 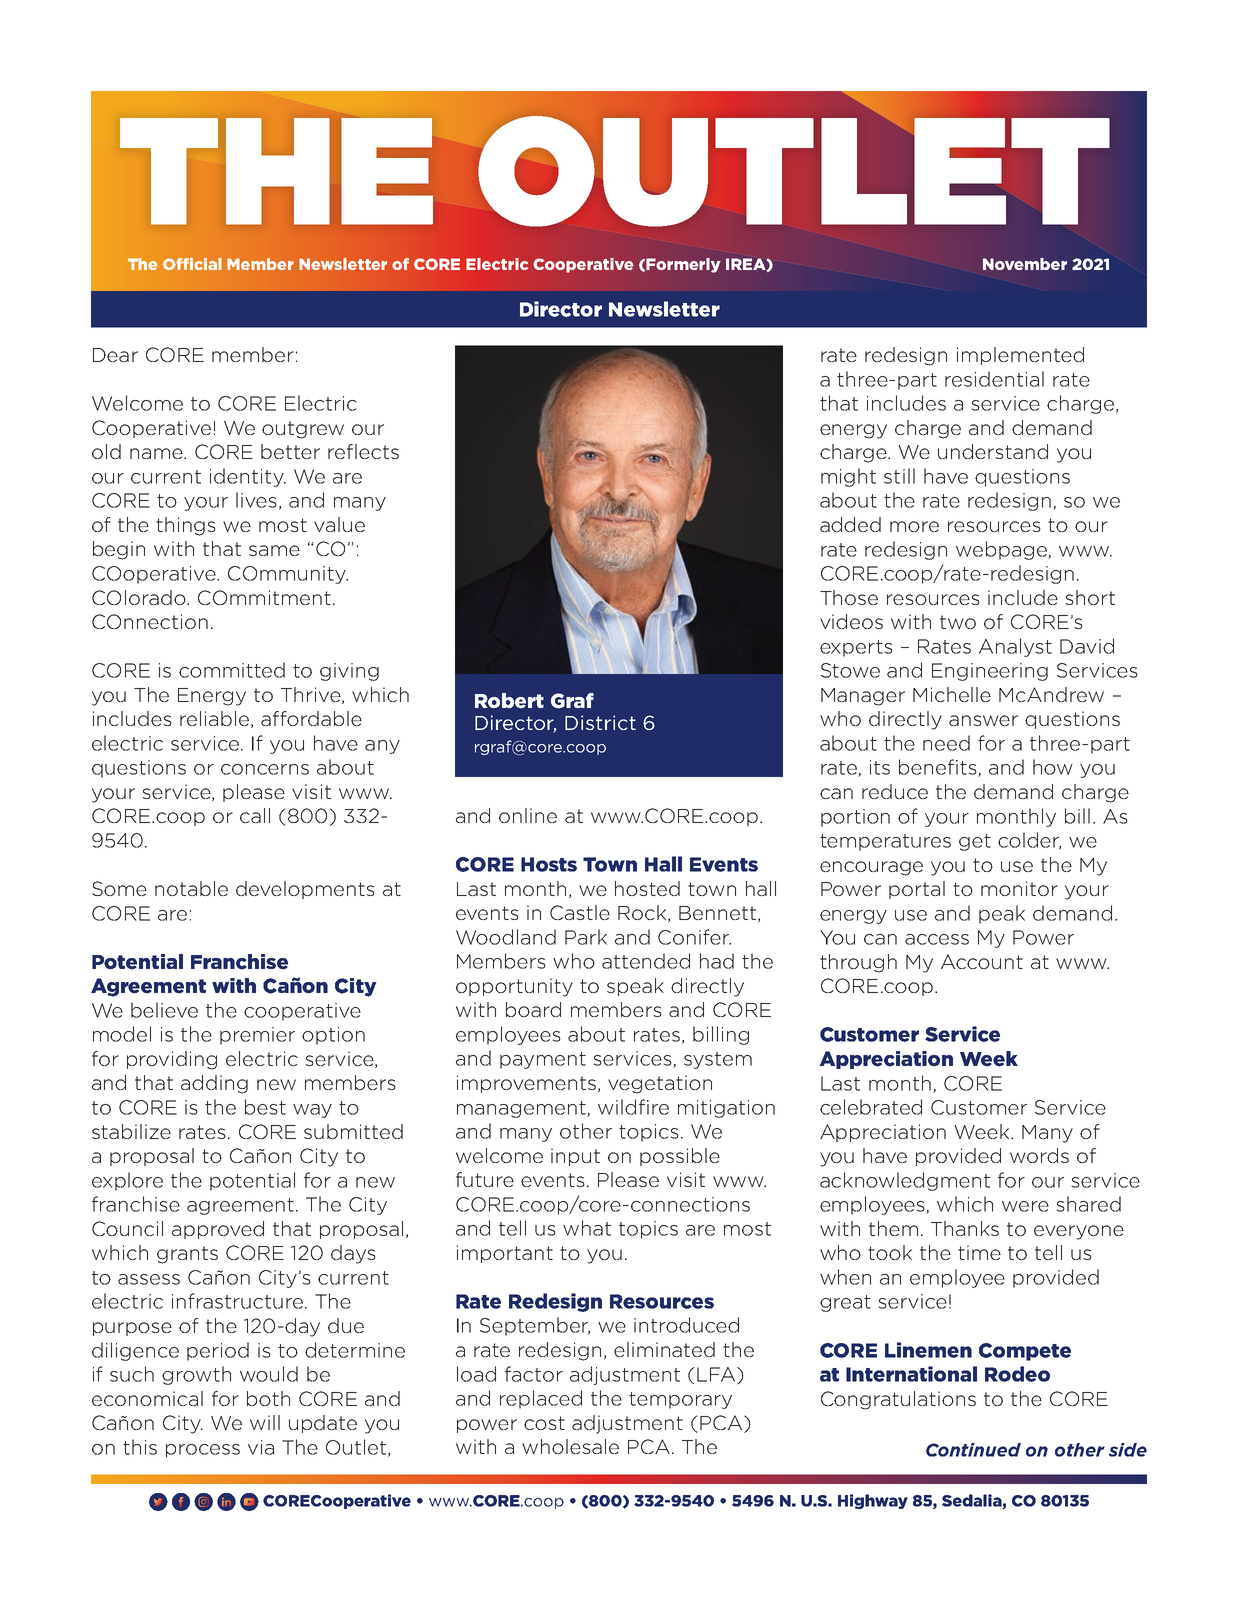 What do you see at coordinates (1025, 264) in the page?
I see `November` at bounding box center [1025, 264].
